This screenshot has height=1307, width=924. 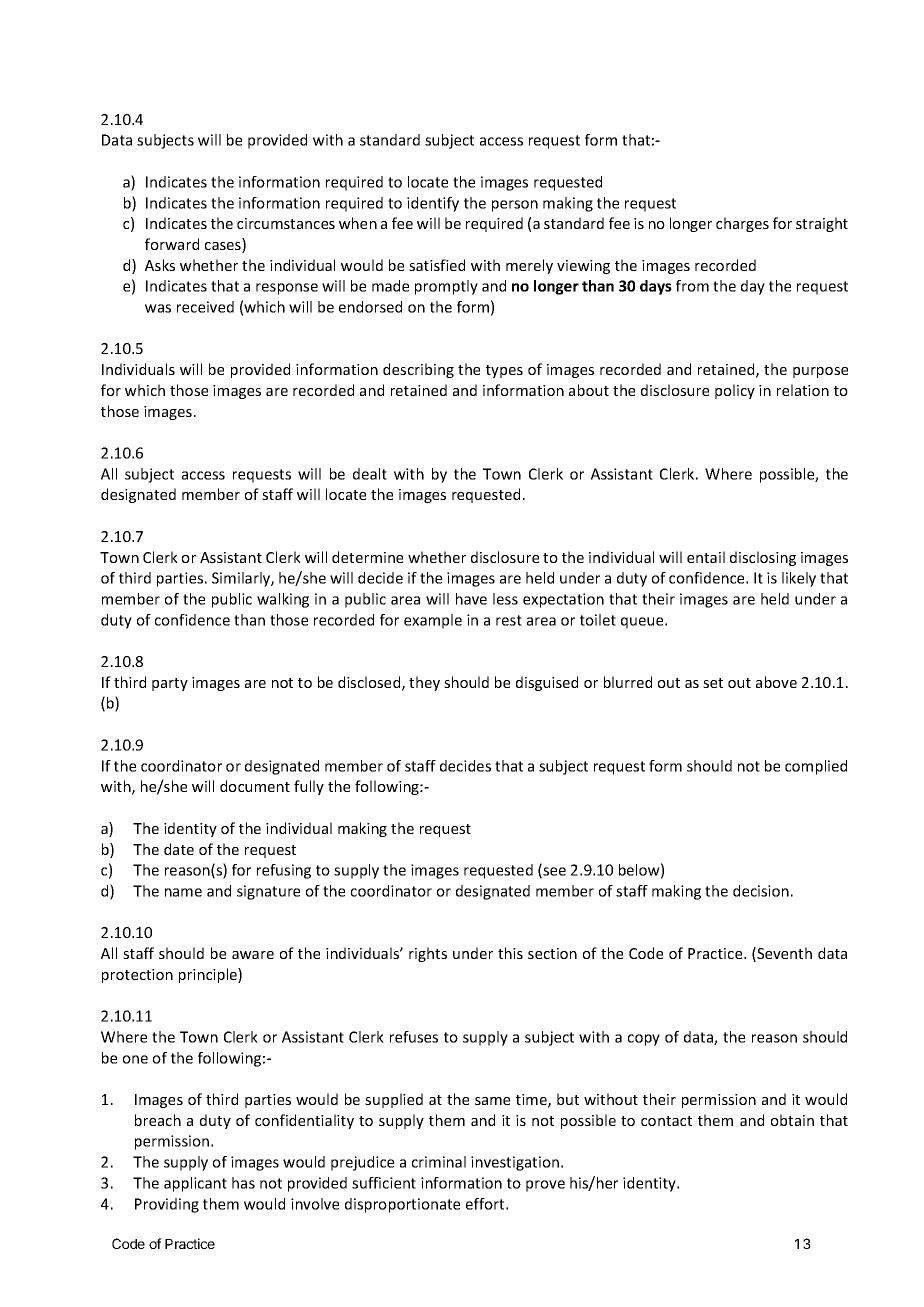 What do you see at coordinates (742, 224) in the screenshot?
I see `charges` at bounding box center [742, 224].
